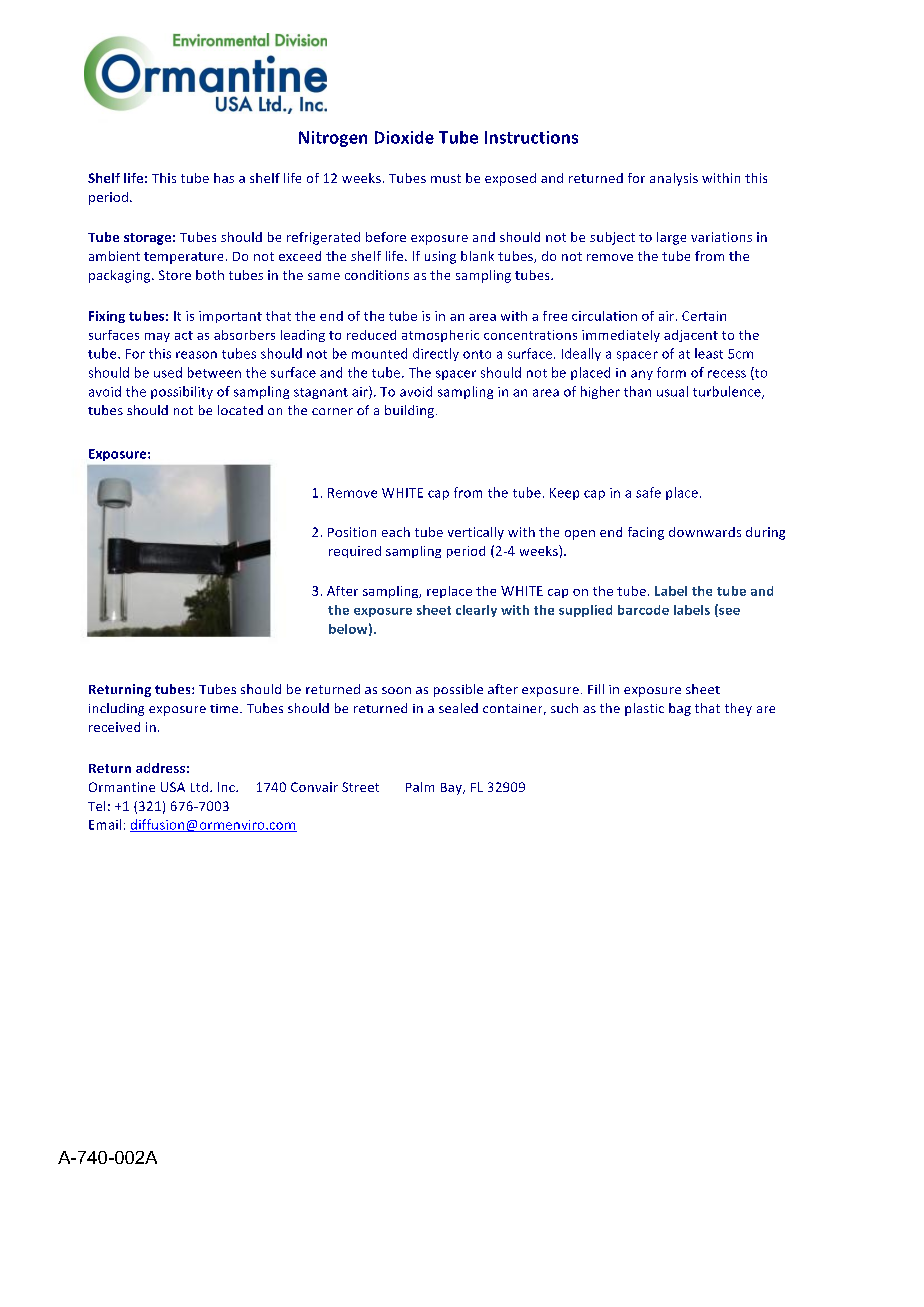 This screenshot has width=924, height=1307. Describe the element at coordinates (680, 709) in the screenshot. I see `bag` at that location.
